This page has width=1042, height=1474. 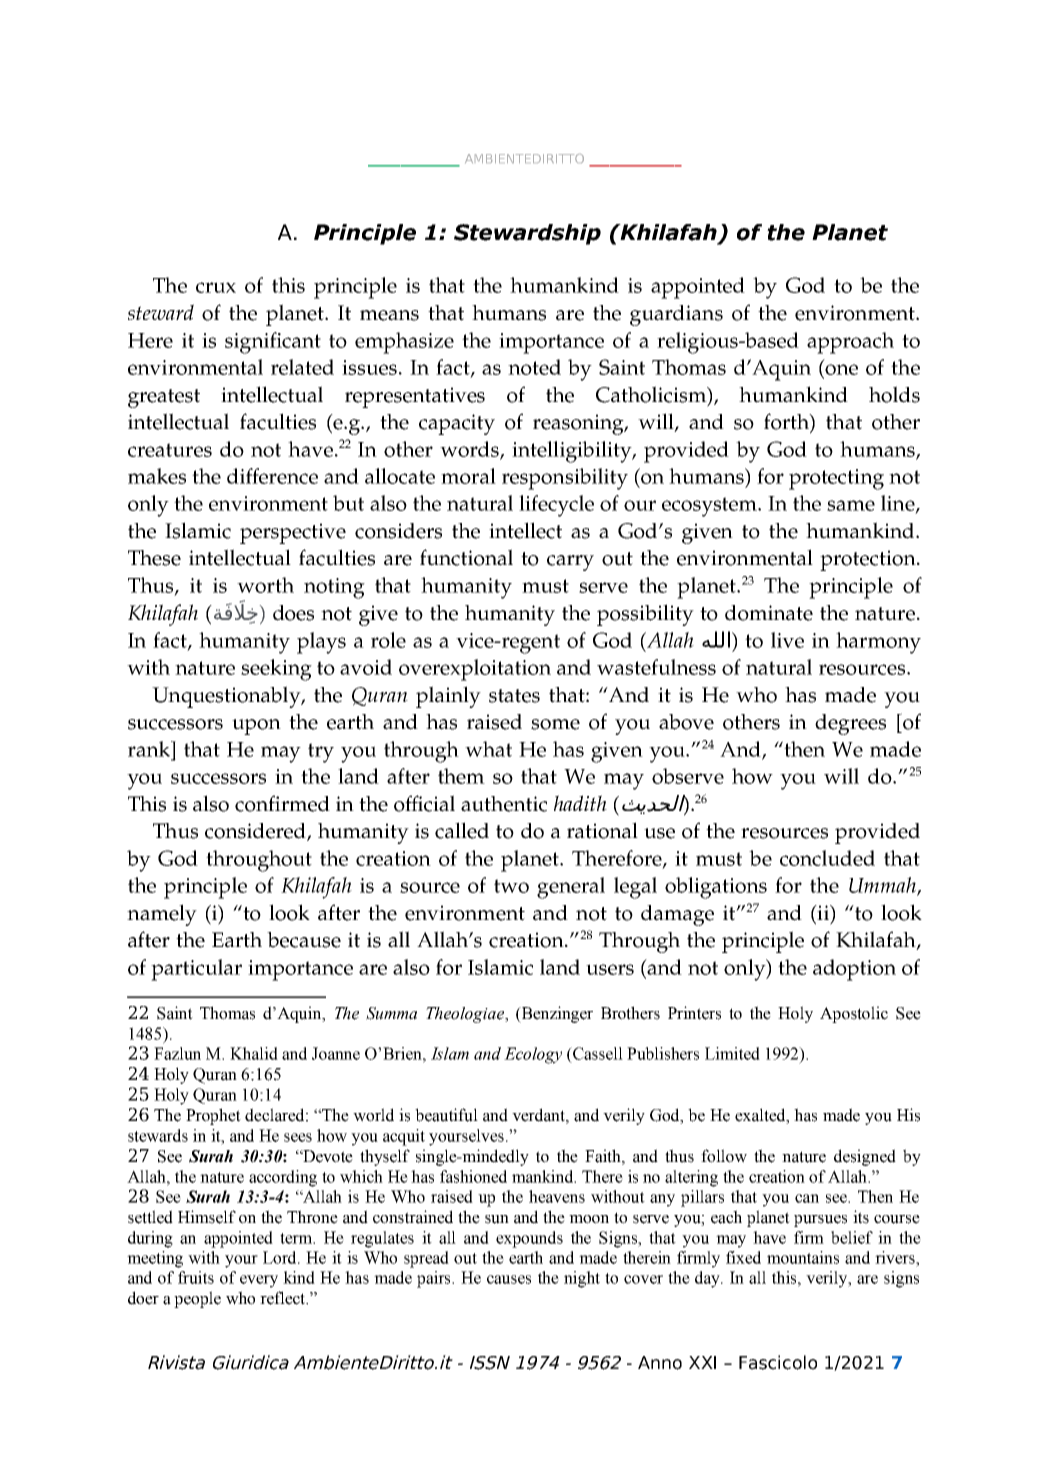 What do you see at coordinates (276, 670) in the page?
I see `seeking` at bounding box center [276, 670].
